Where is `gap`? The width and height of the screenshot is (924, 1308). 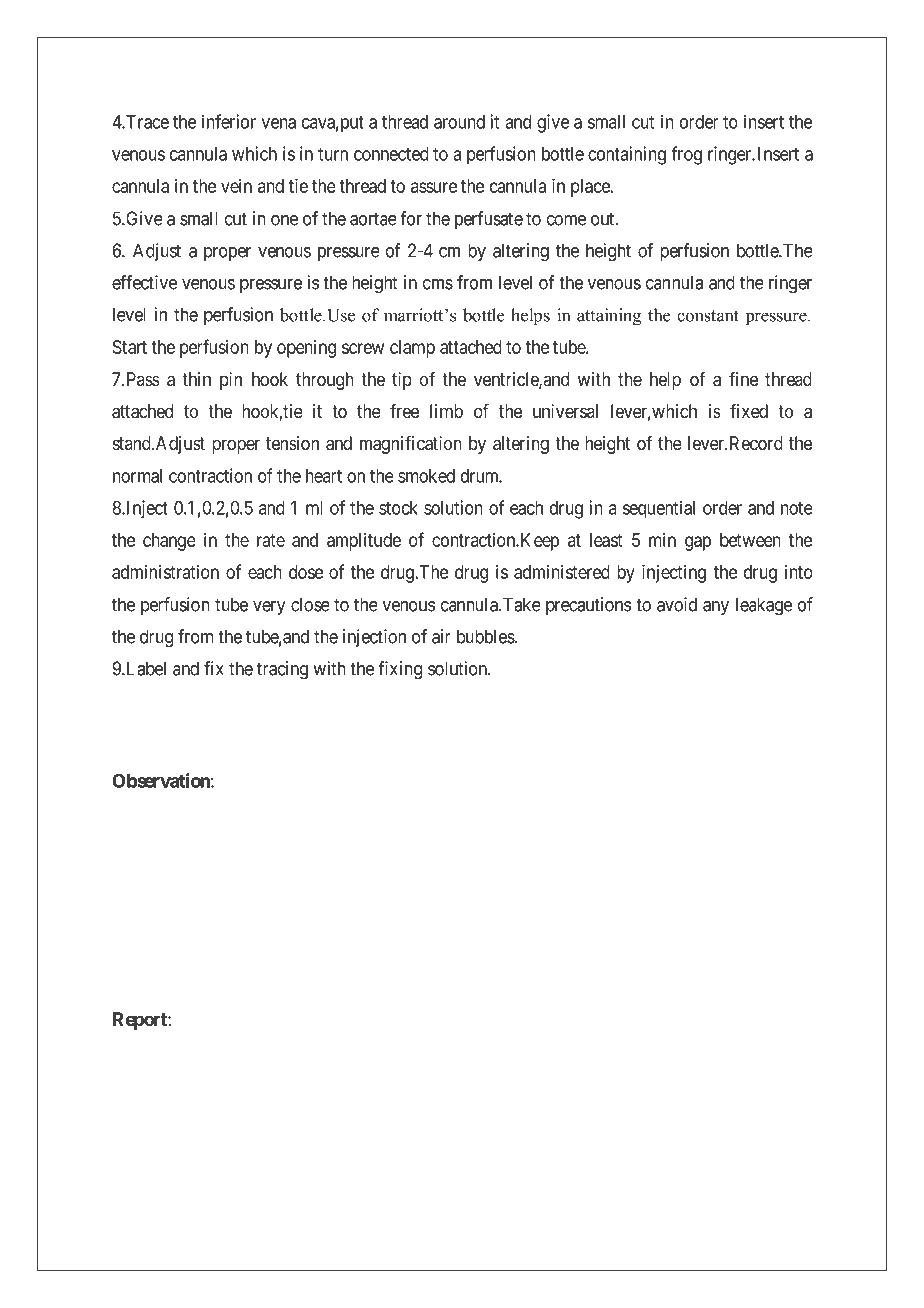
gap is located at coordinates (698, 543).
